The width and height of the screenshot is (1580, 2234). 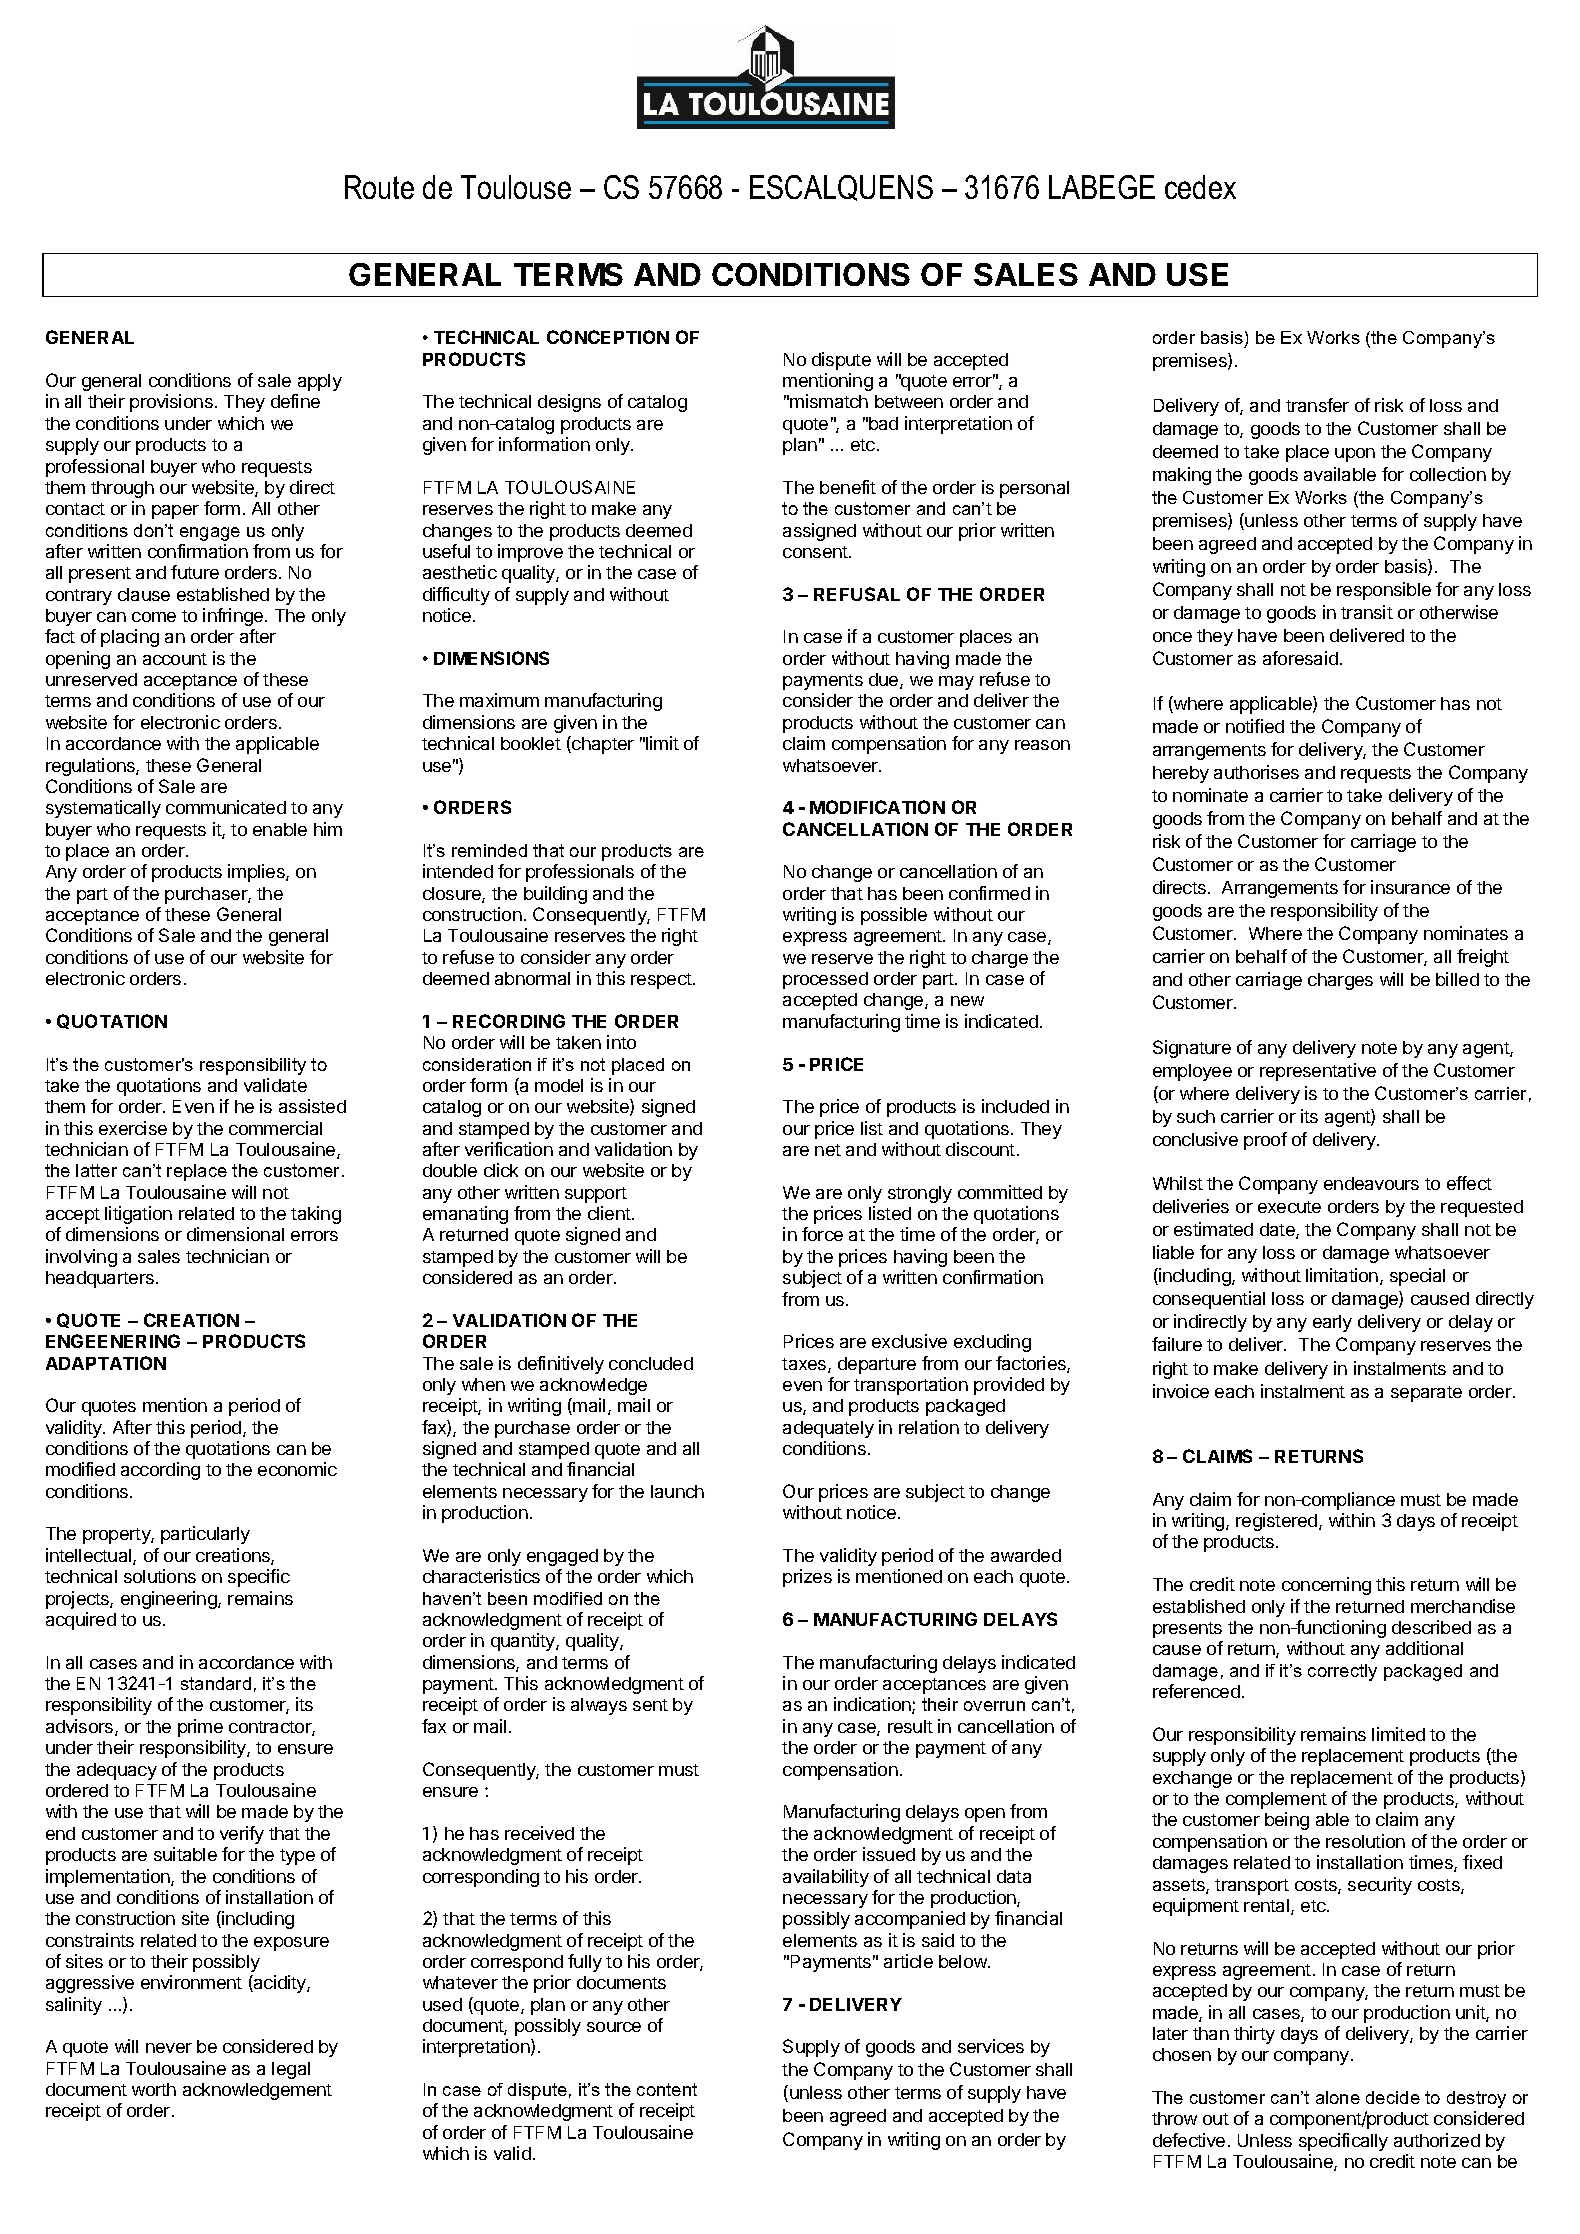 What do you see at coordinates (291, 2070) in the screenshot?
I see `legal` at bounding box center [291, 2070].
